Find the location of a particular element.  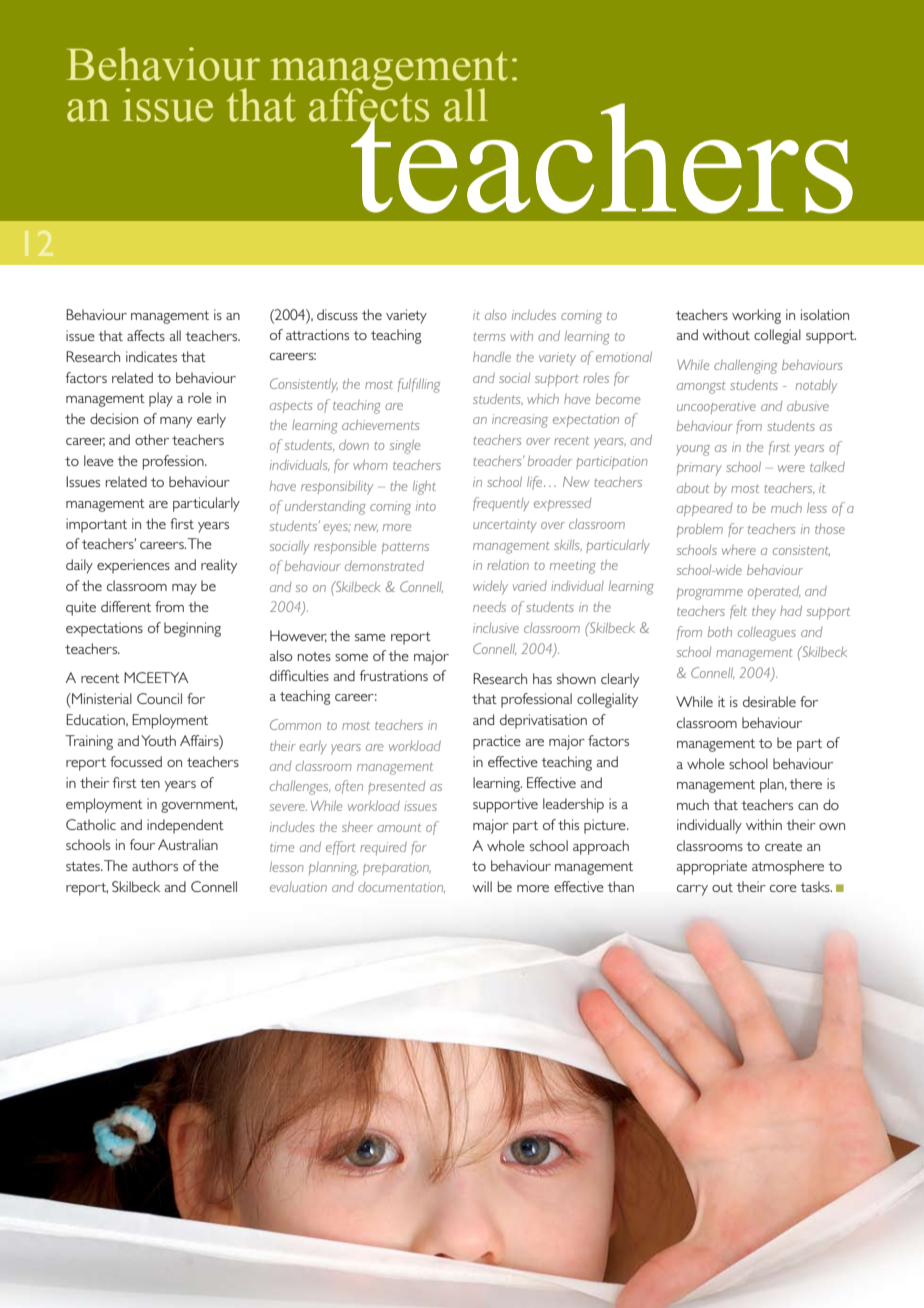

authors is located at coordinates (155, 865).
